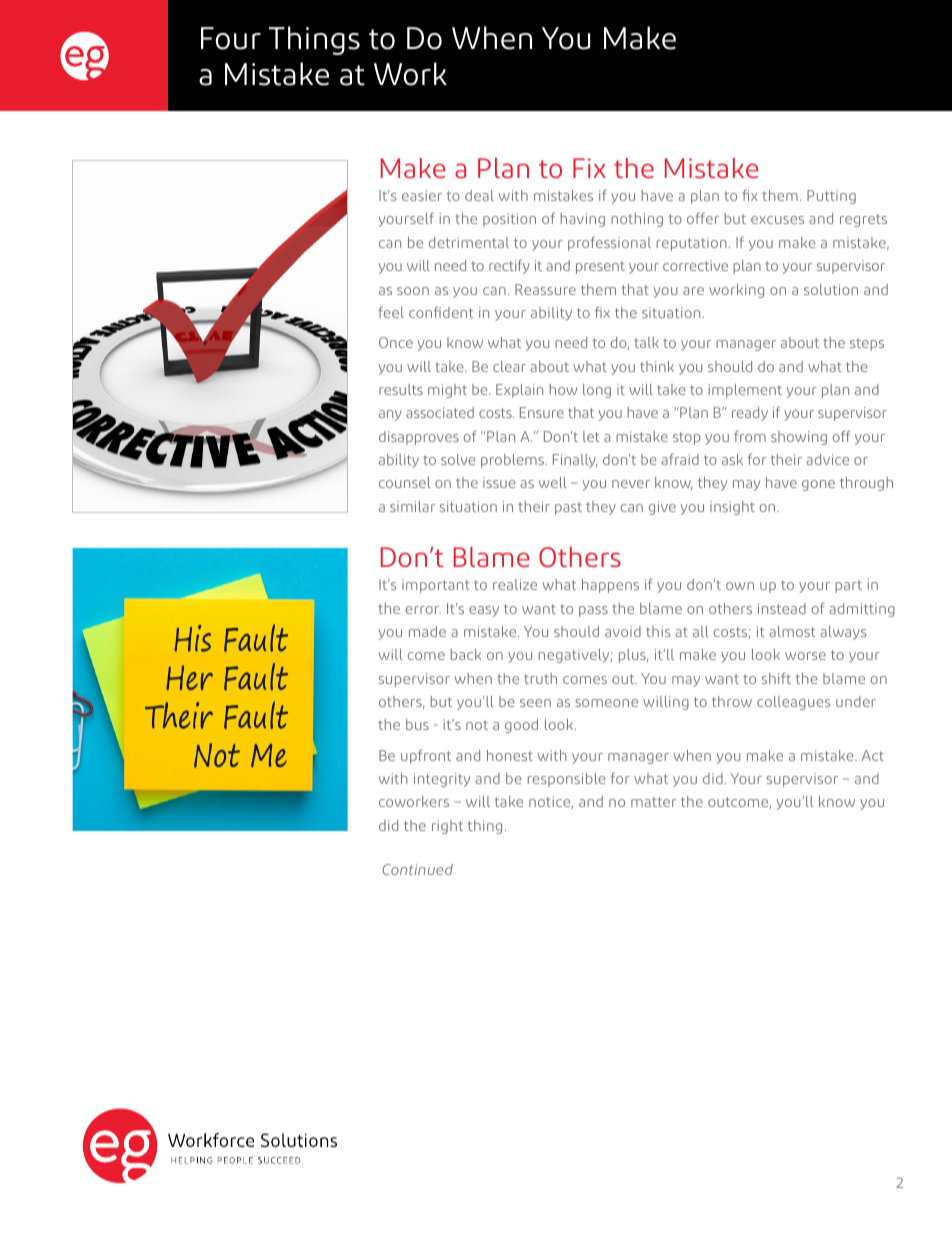  I want to click on Continued, so click(417, 869).
